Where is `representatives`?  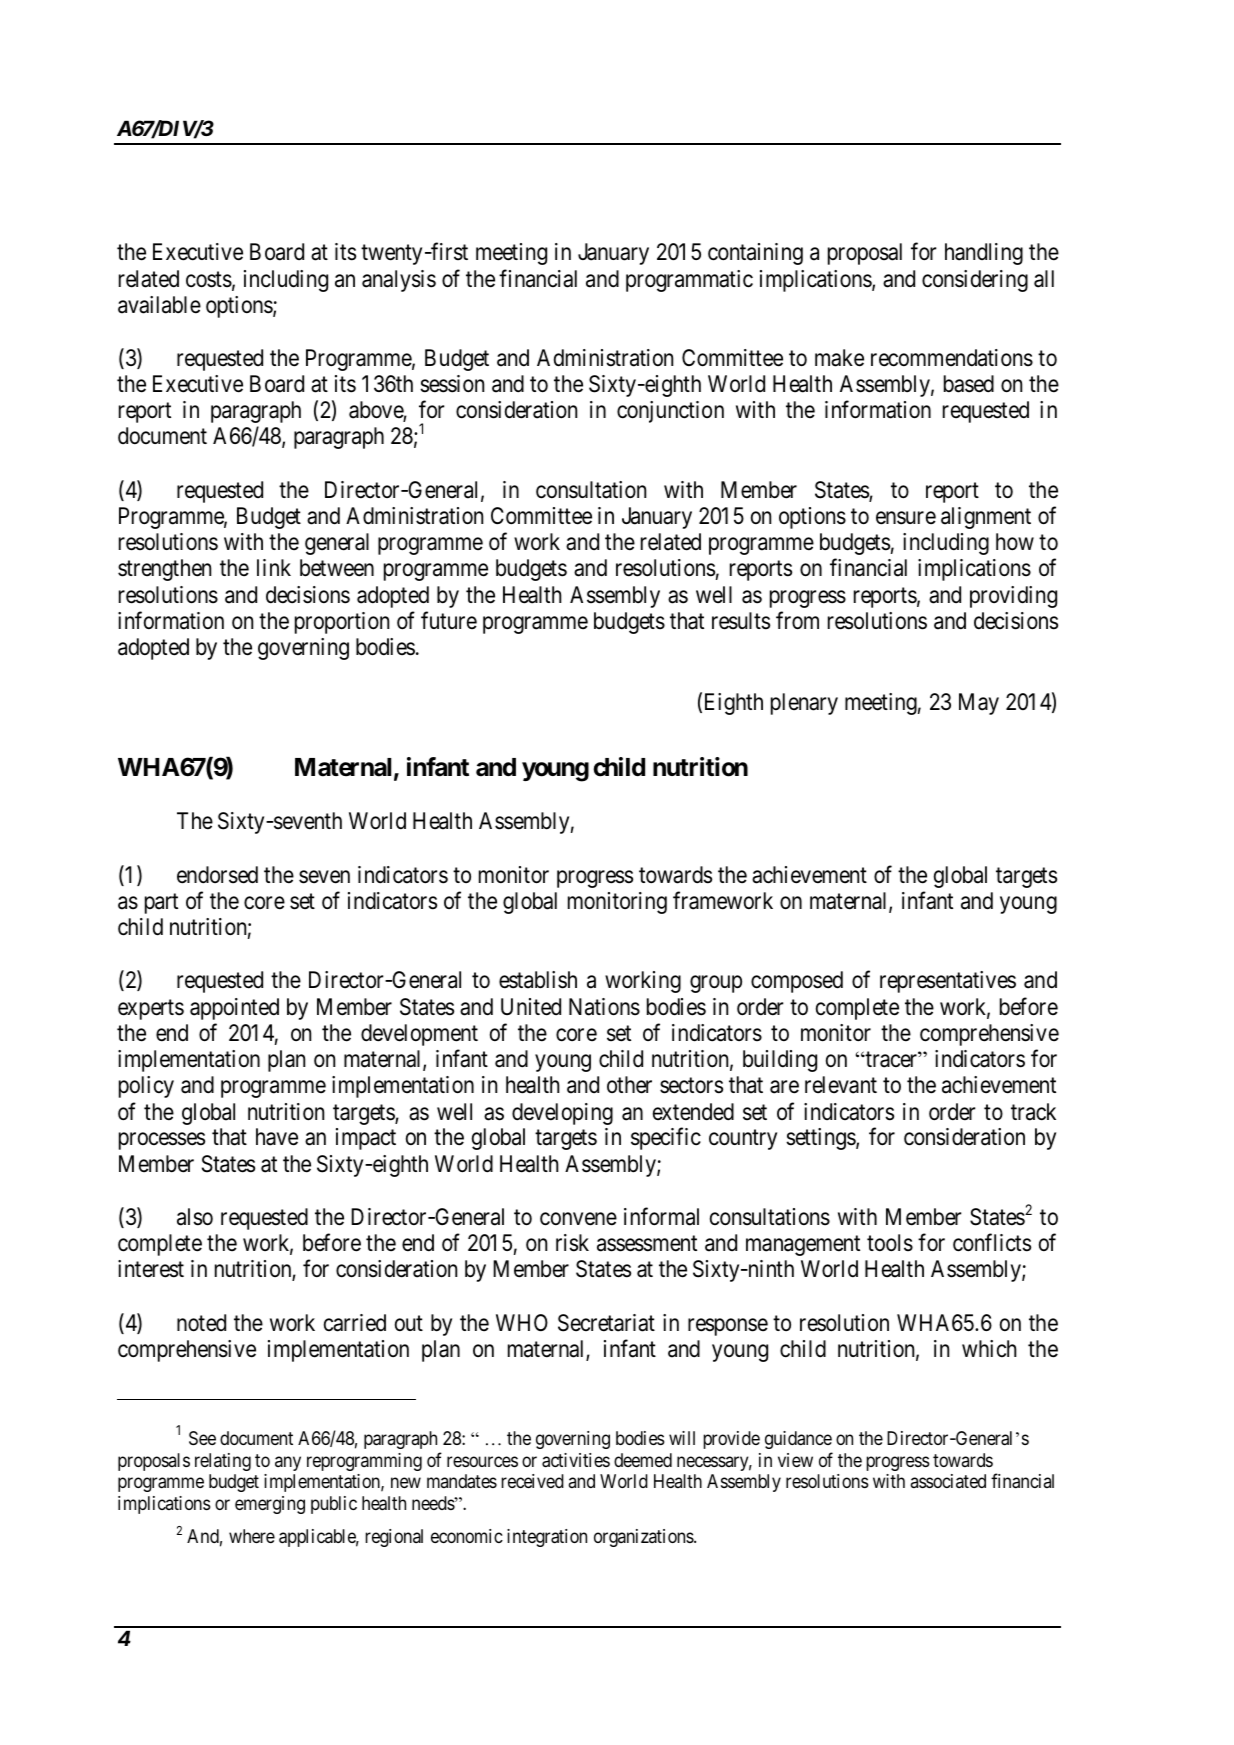 representatives is located at coordinates (948, 982).
